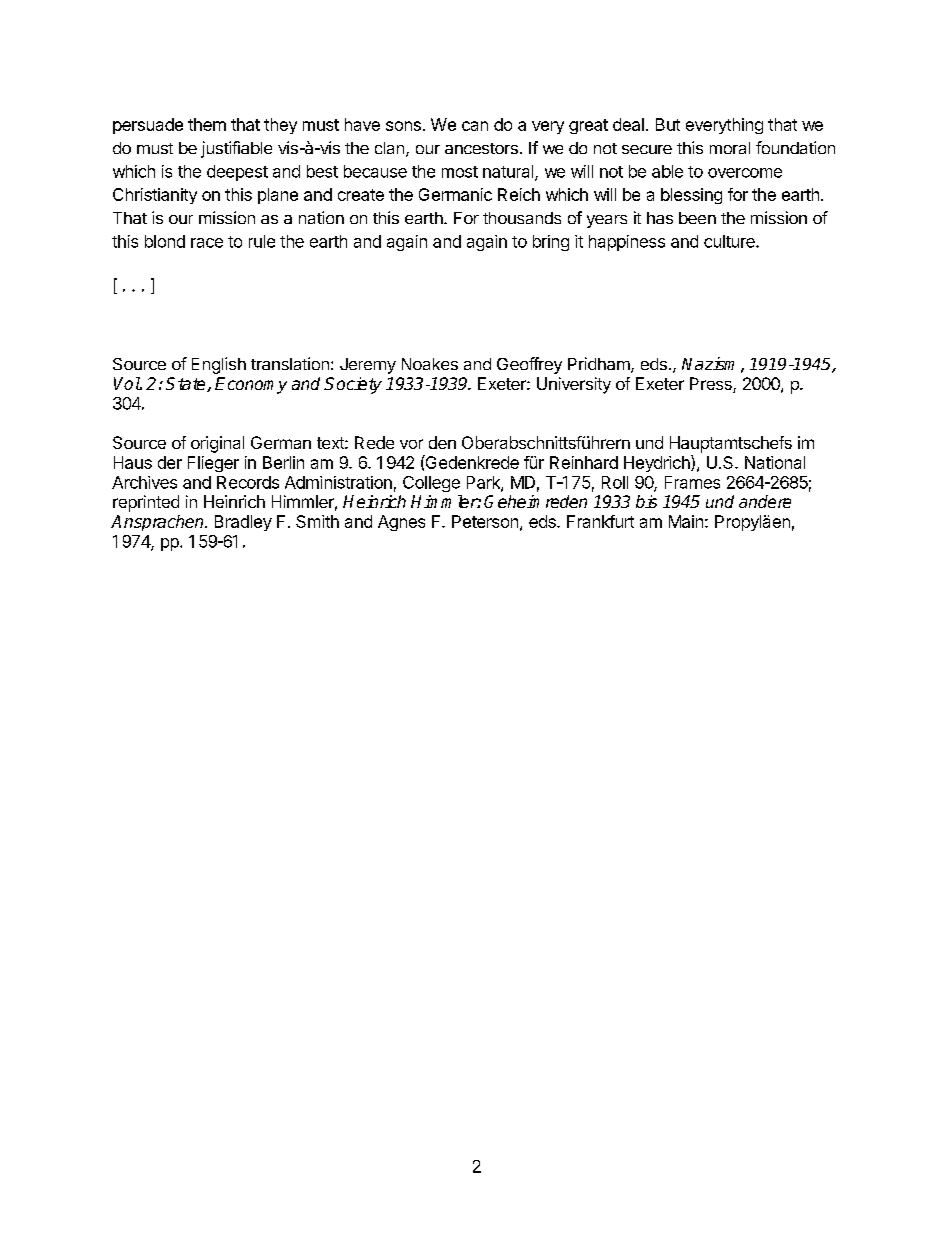 The width and height of the screenshot is (952, 1233). Describe the element at coordinates (217, 444) in the screenshot. I see `original` at that location.
